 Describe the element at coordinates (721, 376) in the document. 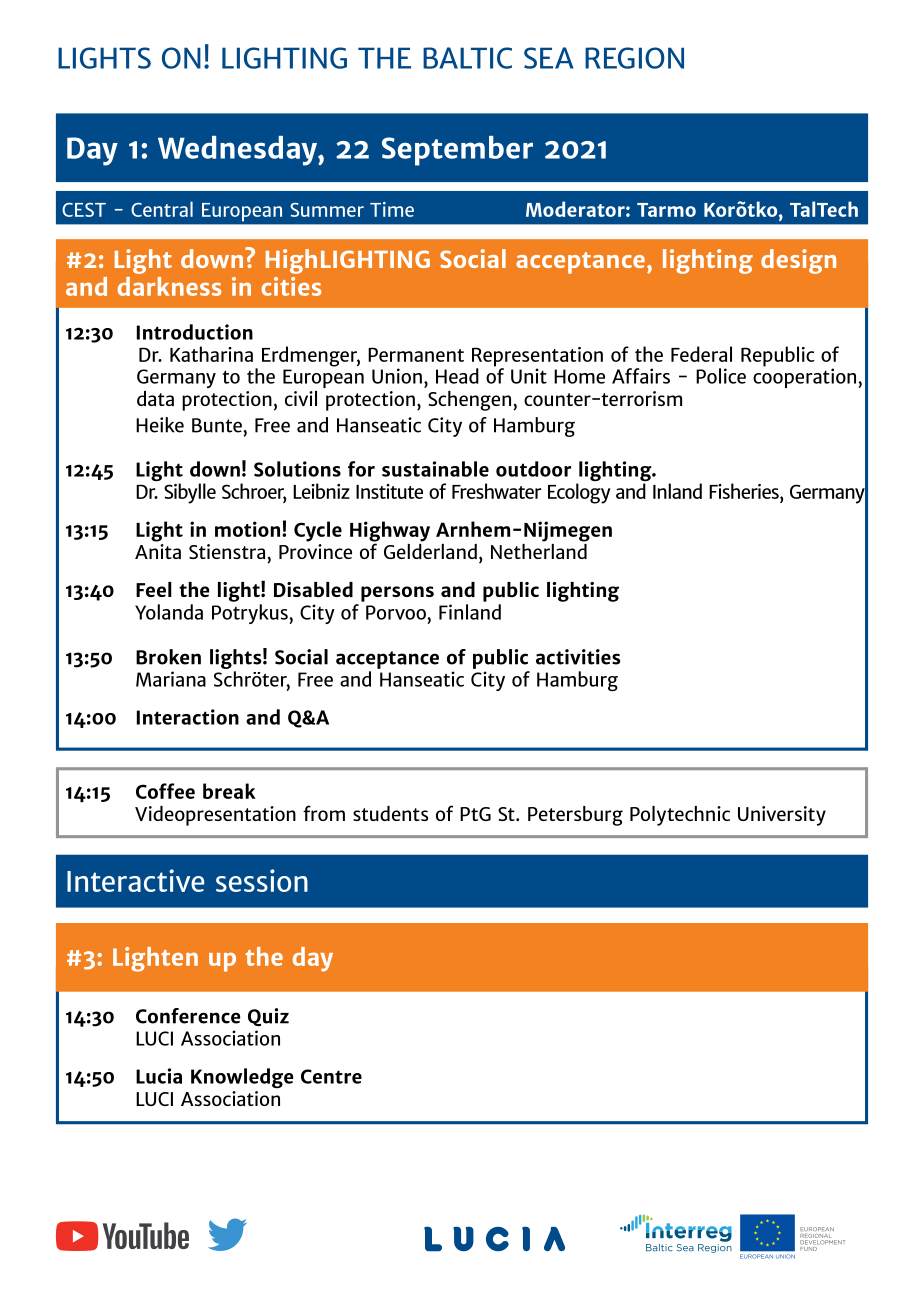

I see `Police` at that location.
